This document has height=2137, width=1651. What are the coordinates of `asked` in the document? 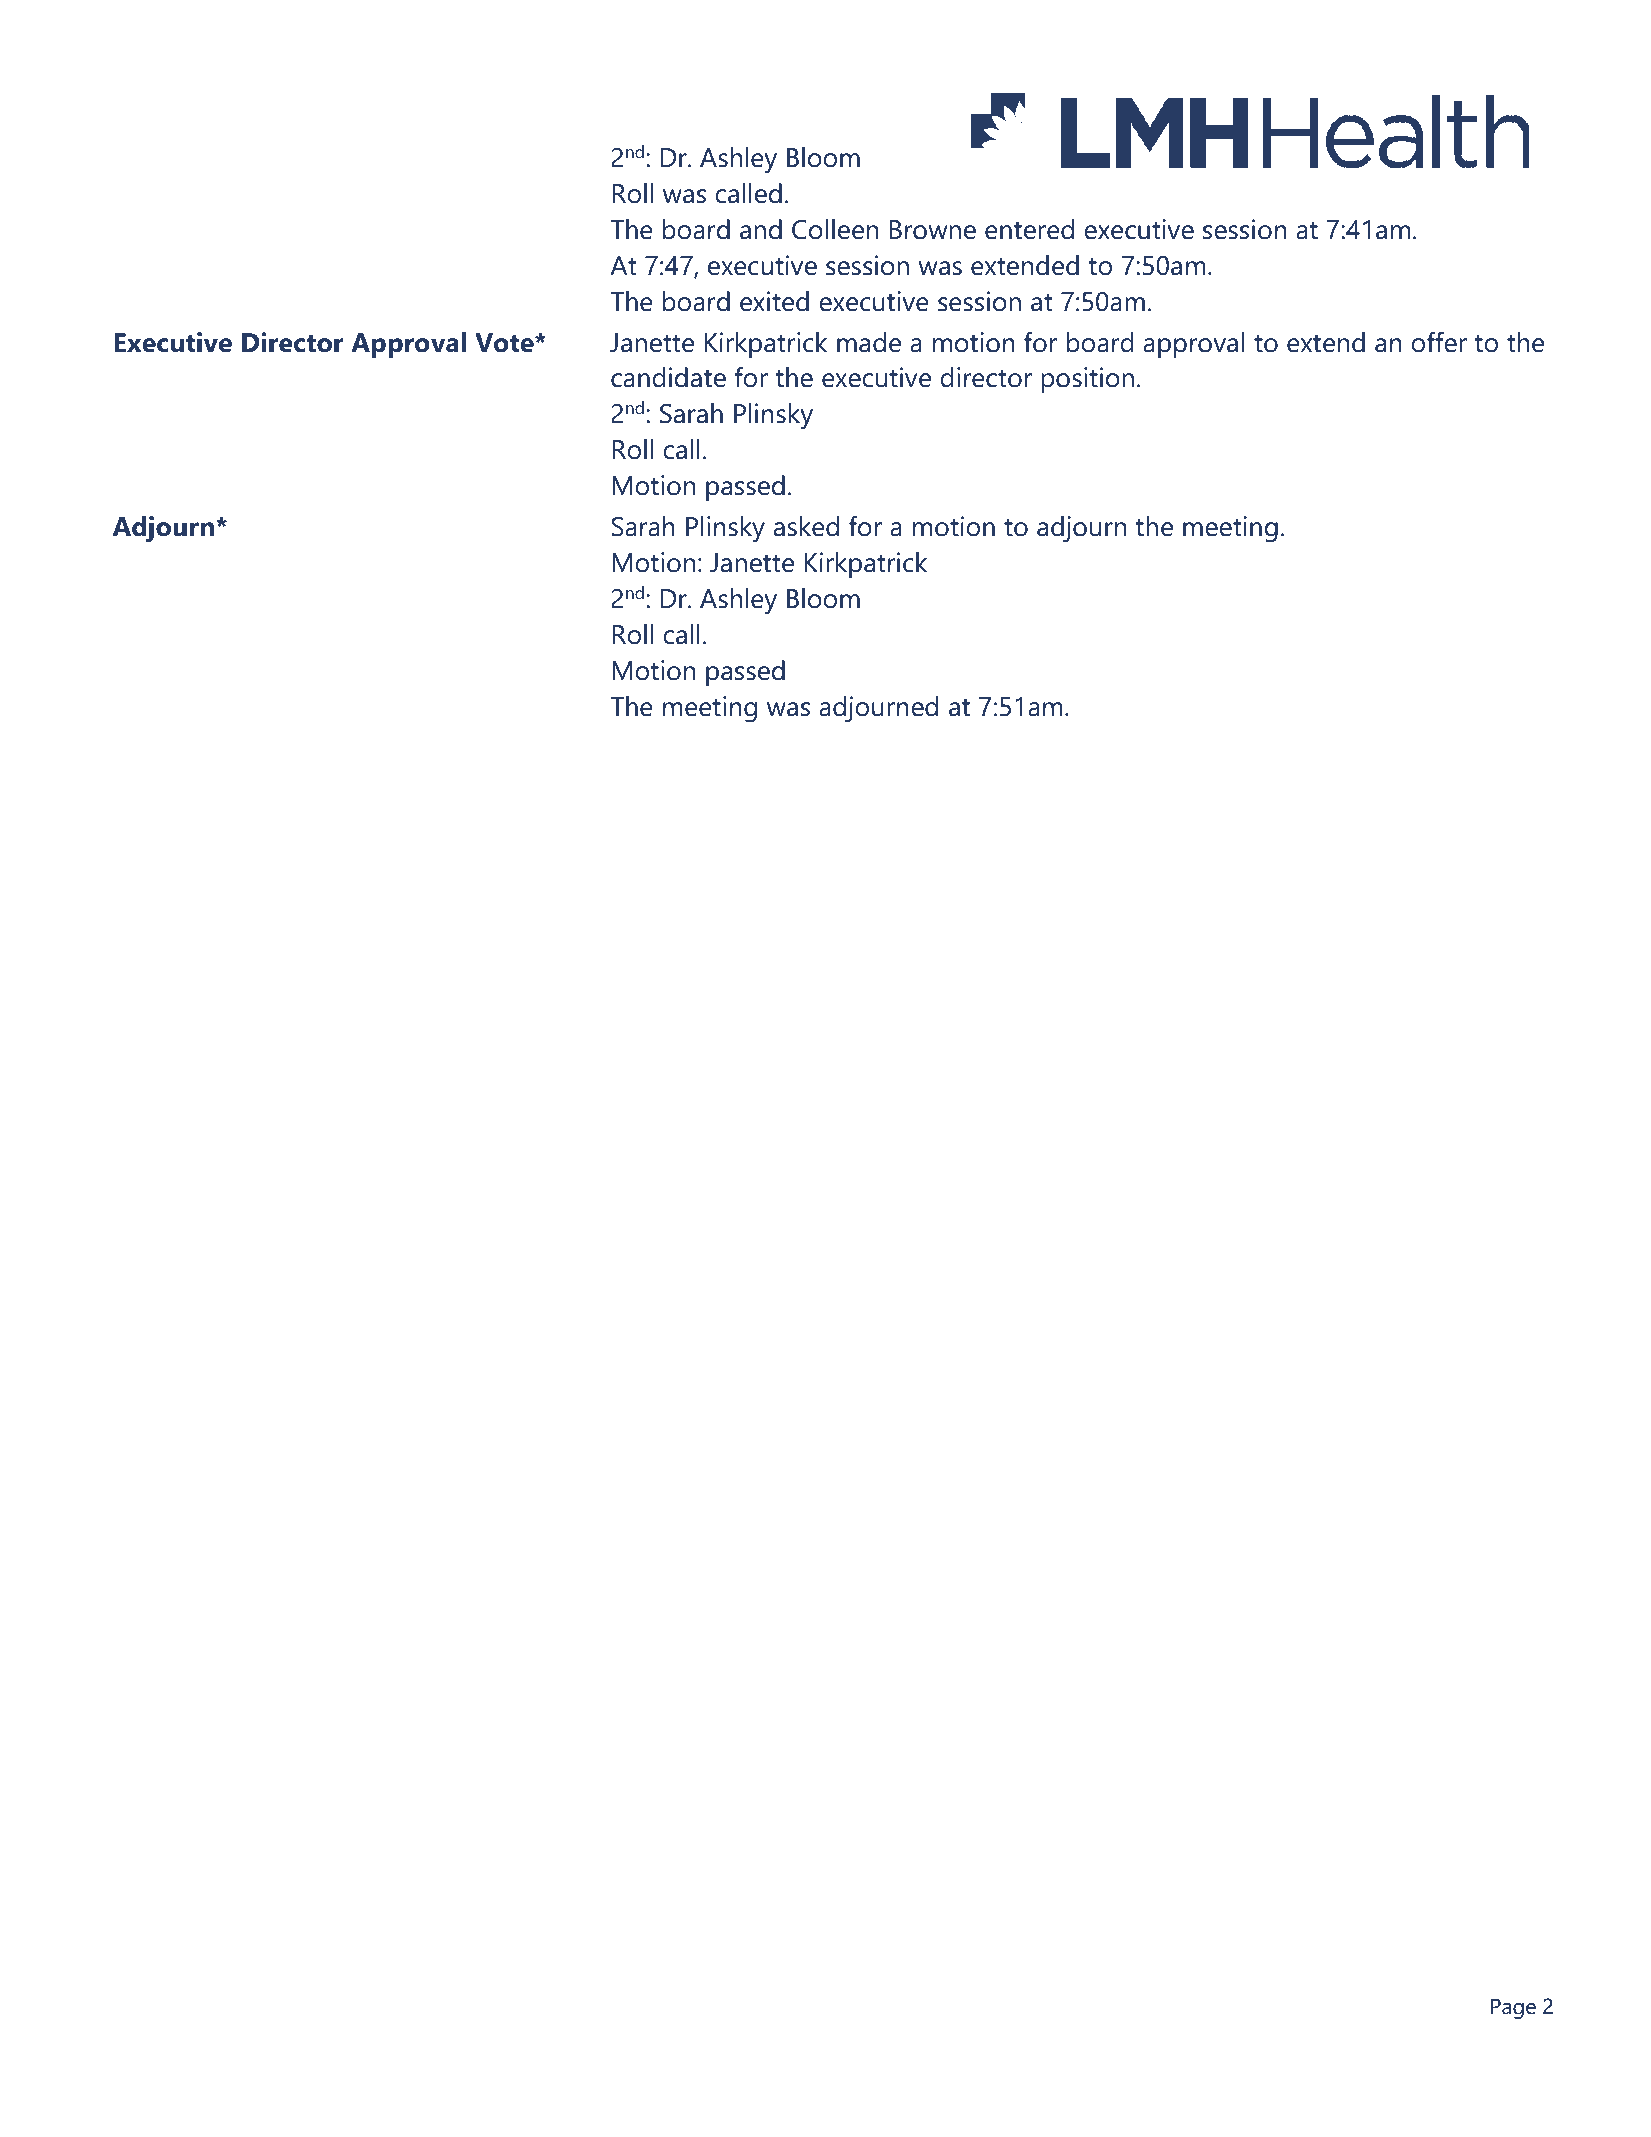 It's located at (806, 526).
